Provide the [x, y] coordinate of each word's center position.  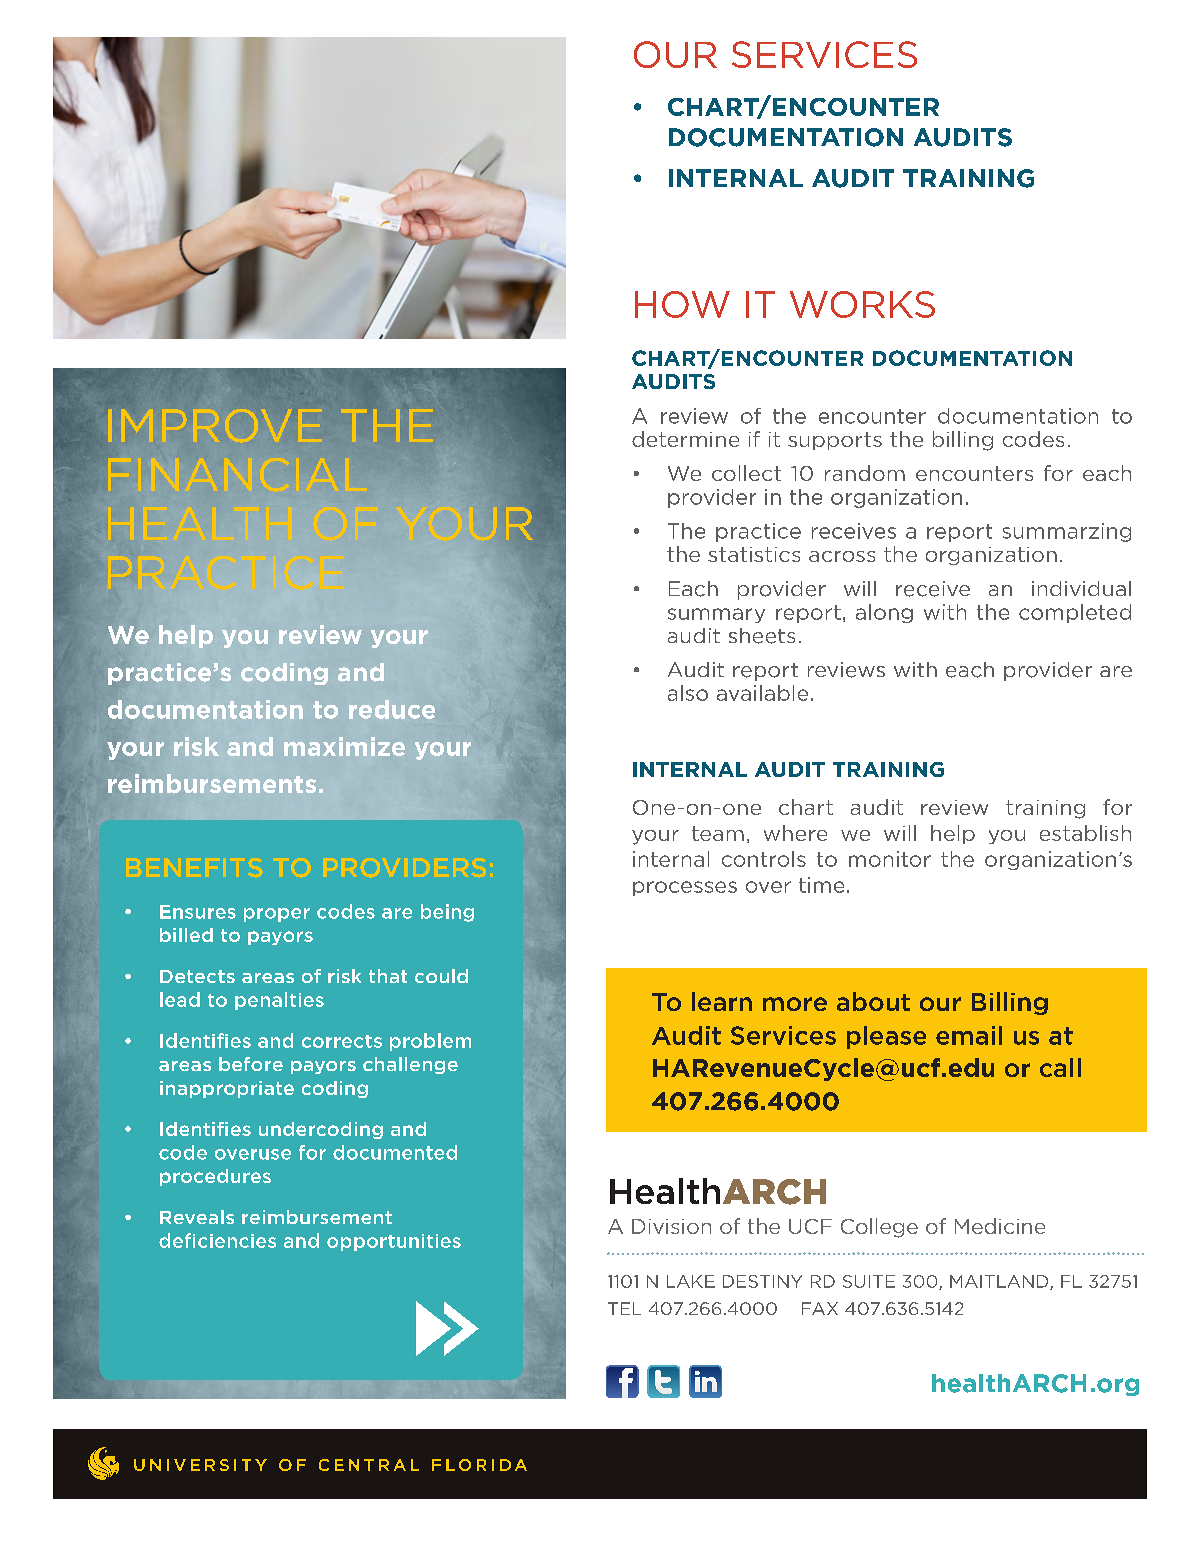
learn [722, 1001]
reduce [392, 709]
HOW [682, 304]
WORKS [862, 304]
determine [685, 439]
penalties [279, 1001]
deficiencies [217, 1240]
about [873, 1001]
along [884, 613]
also [688, 693]
